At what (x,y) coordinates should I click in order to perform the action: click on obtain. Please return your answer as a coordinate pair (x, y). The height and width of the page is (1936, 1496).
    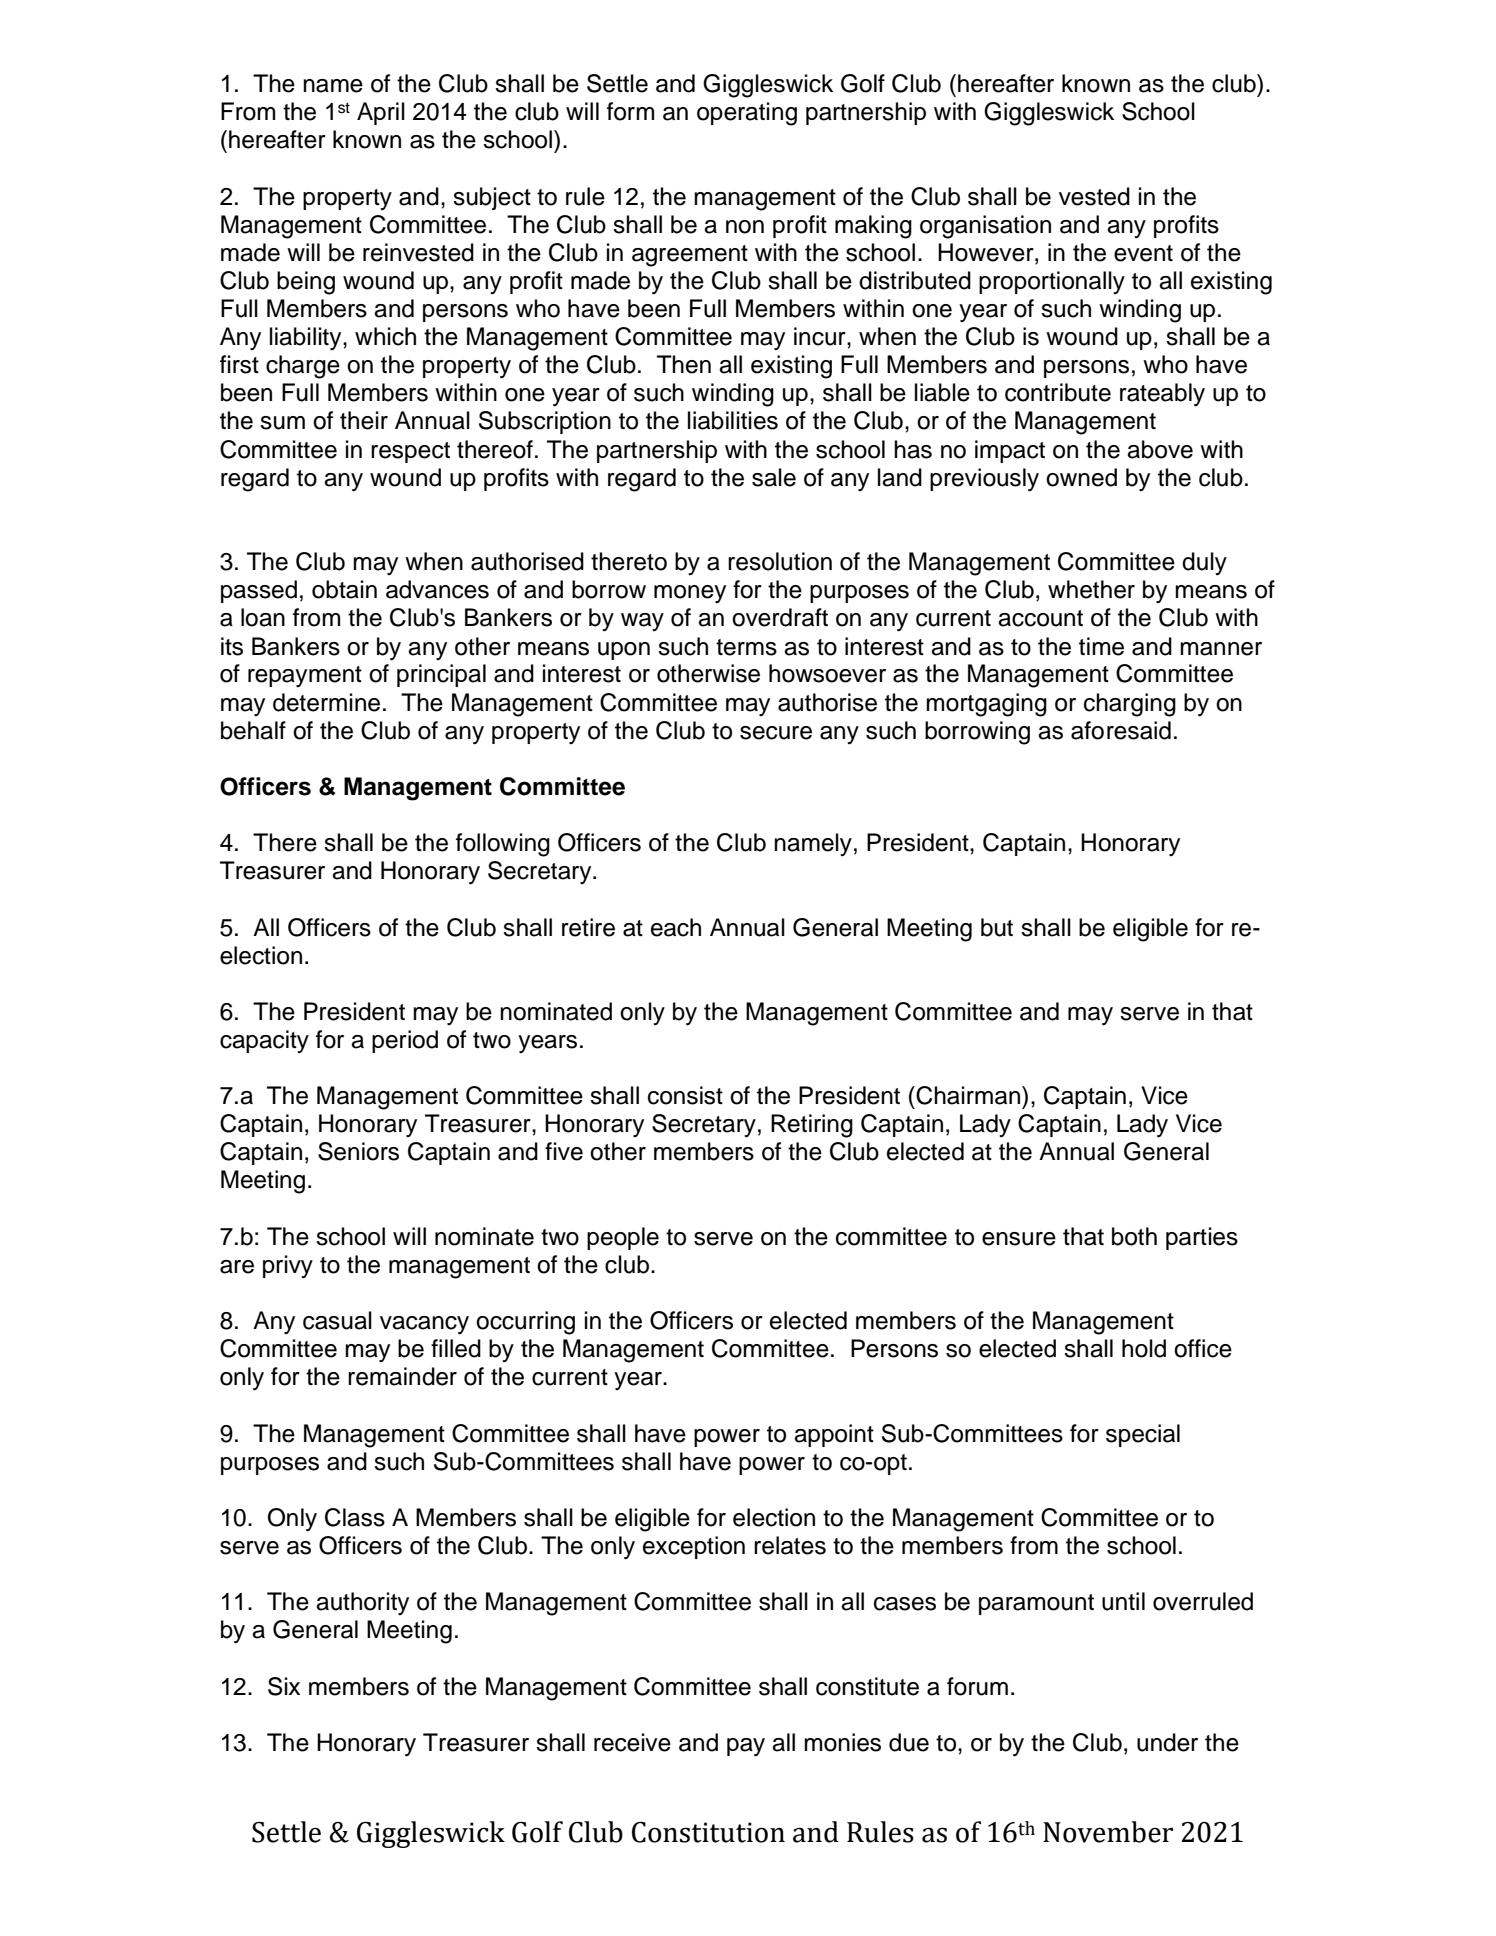
    Looking at the image, I should click on (344, 589).
